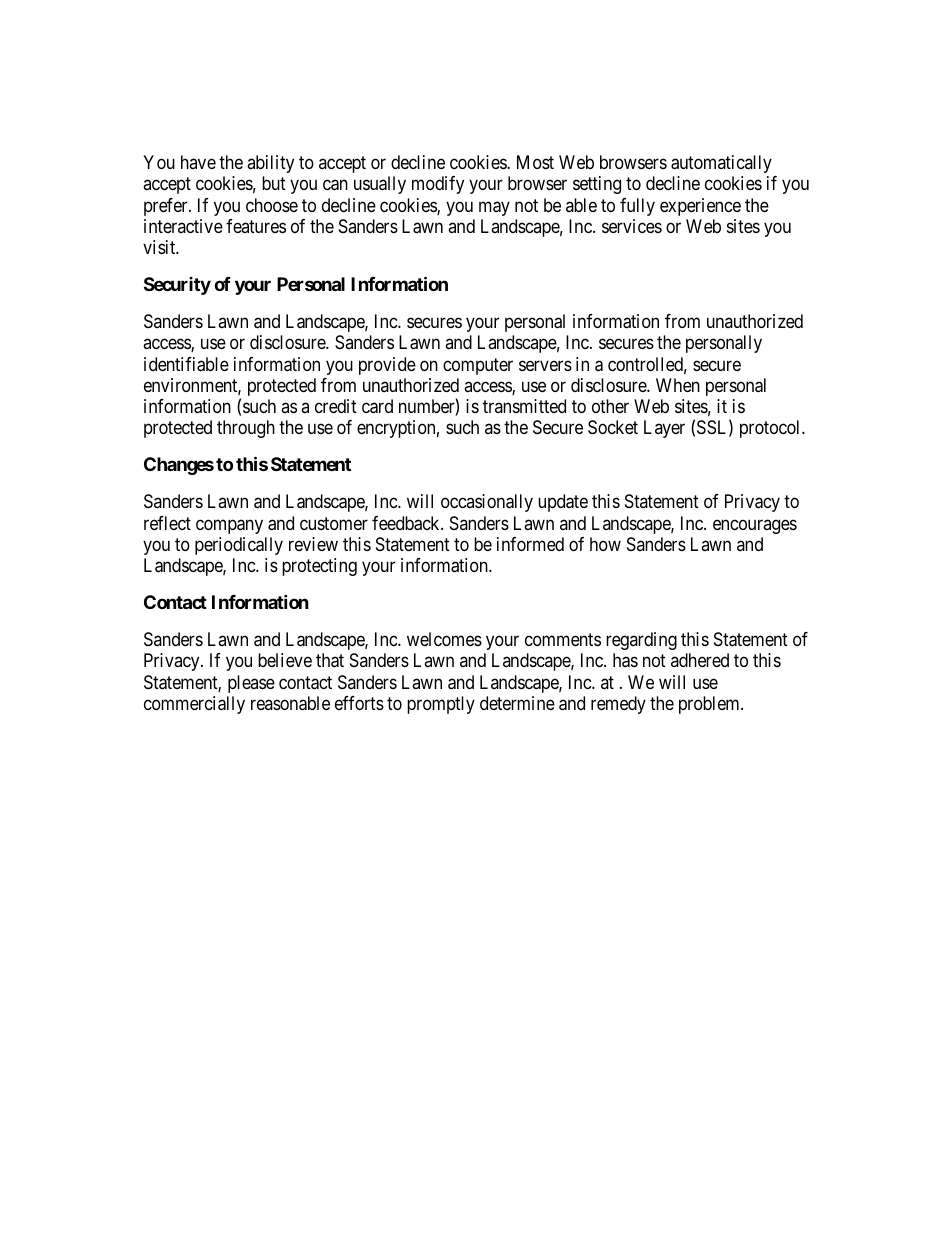  I want to click on encourages, so click(755, 526).
